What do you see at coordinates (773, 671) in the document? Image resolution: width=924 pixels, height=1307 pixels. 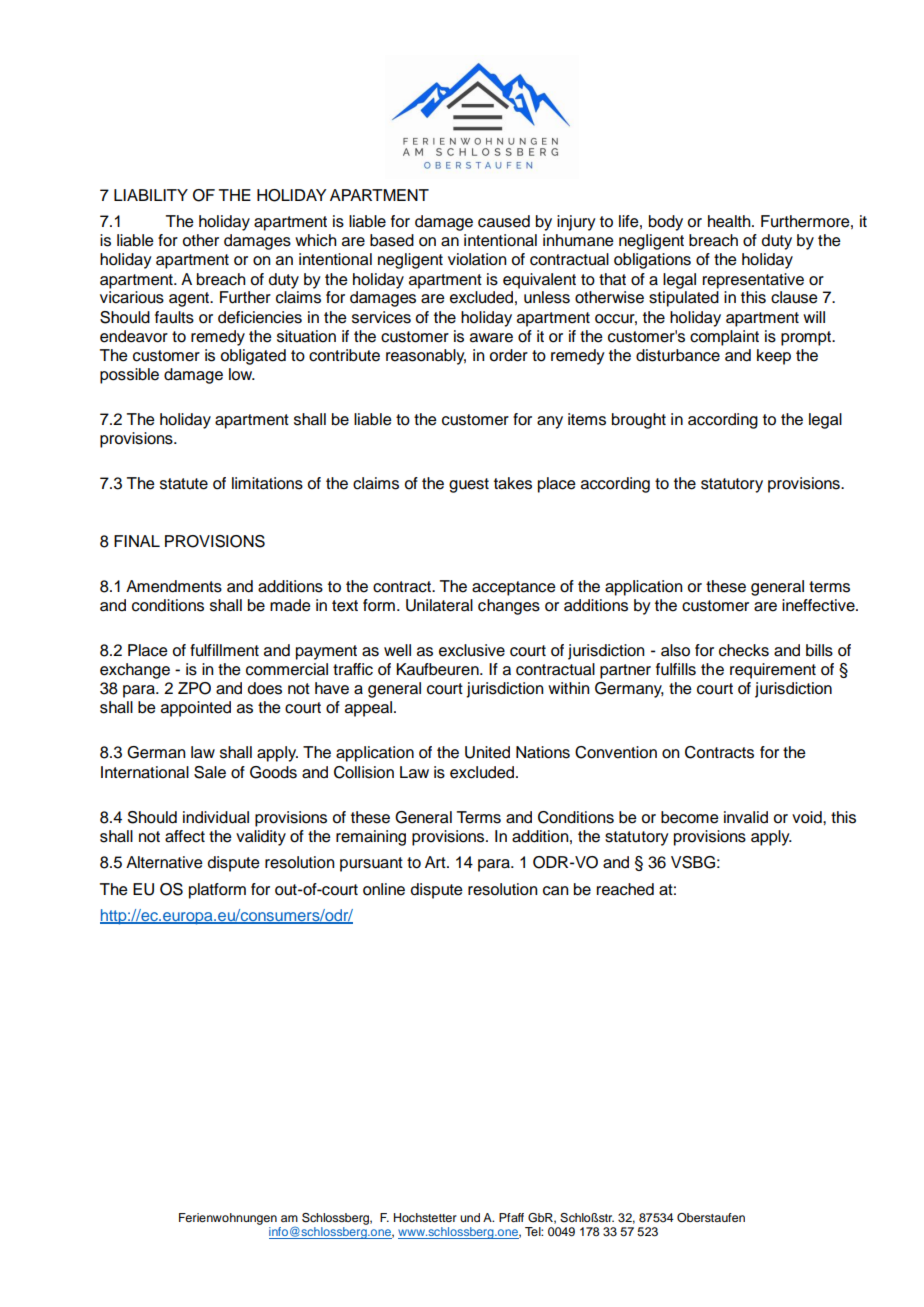 I see `requirement` at bounding box center [773, 671].
